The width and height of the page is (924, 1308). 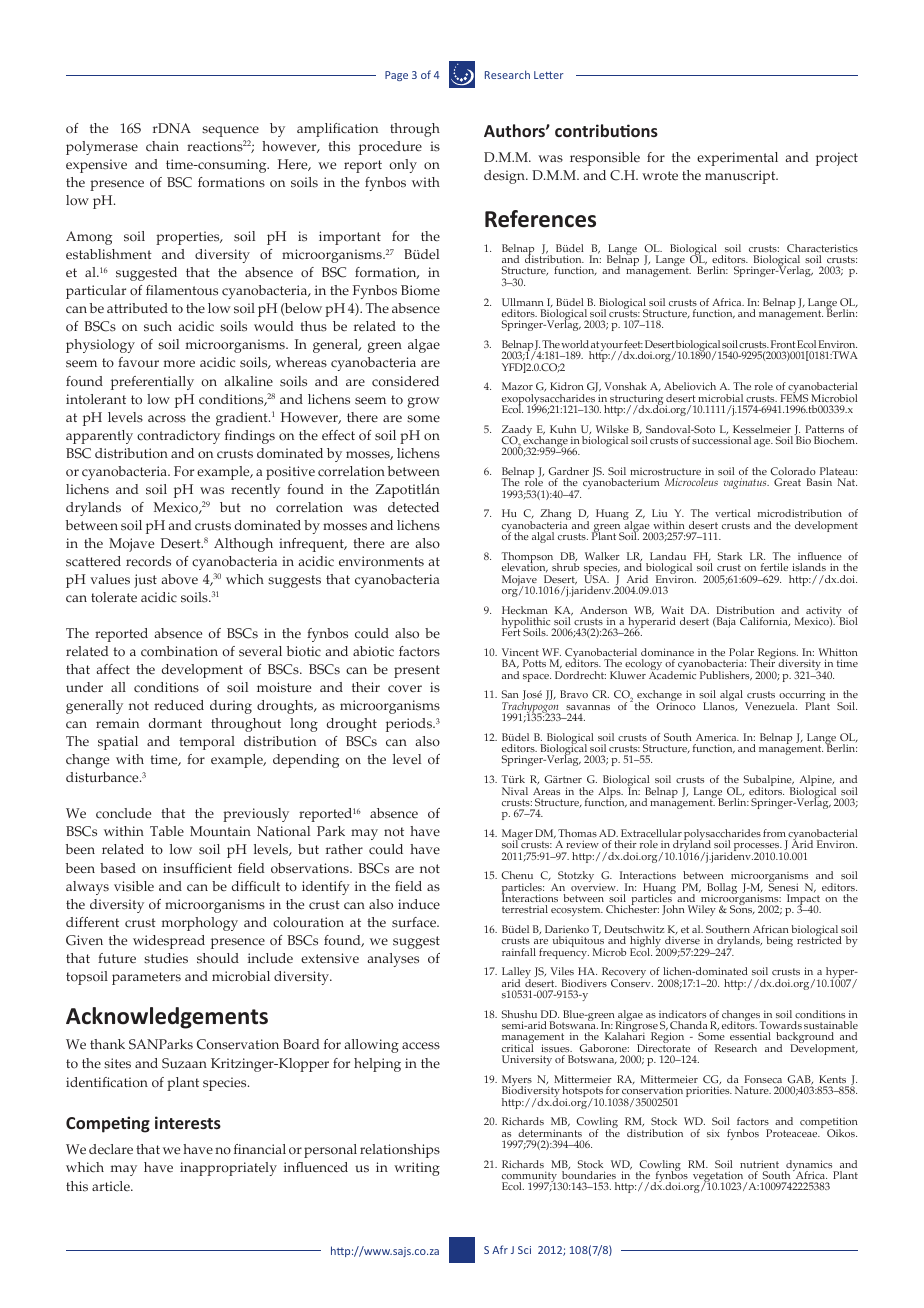 I want to click on Great, so click(x=787, y=482).
